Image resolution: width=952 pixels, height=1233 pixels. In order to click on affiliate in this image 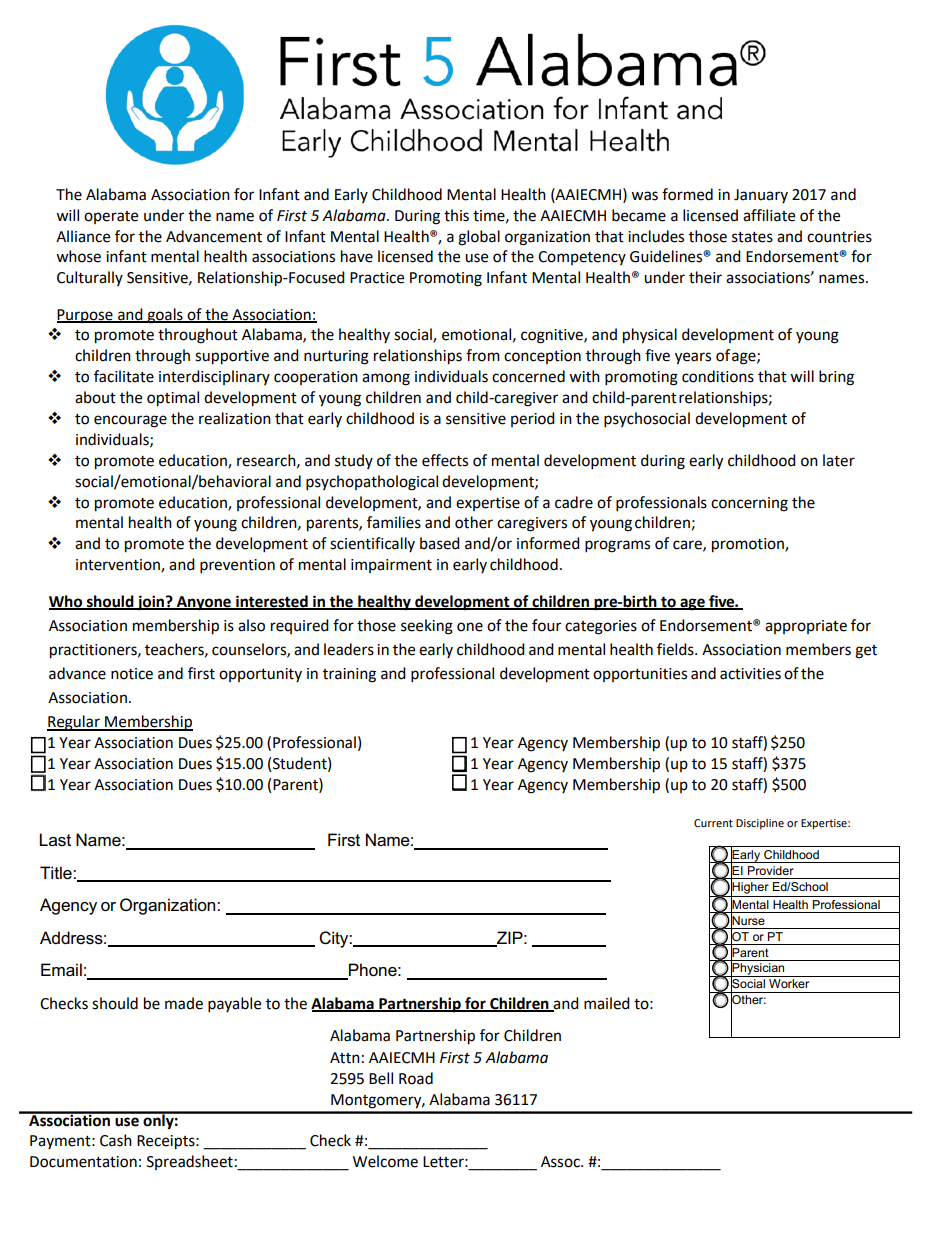, I will do `click(769, 215)`.
